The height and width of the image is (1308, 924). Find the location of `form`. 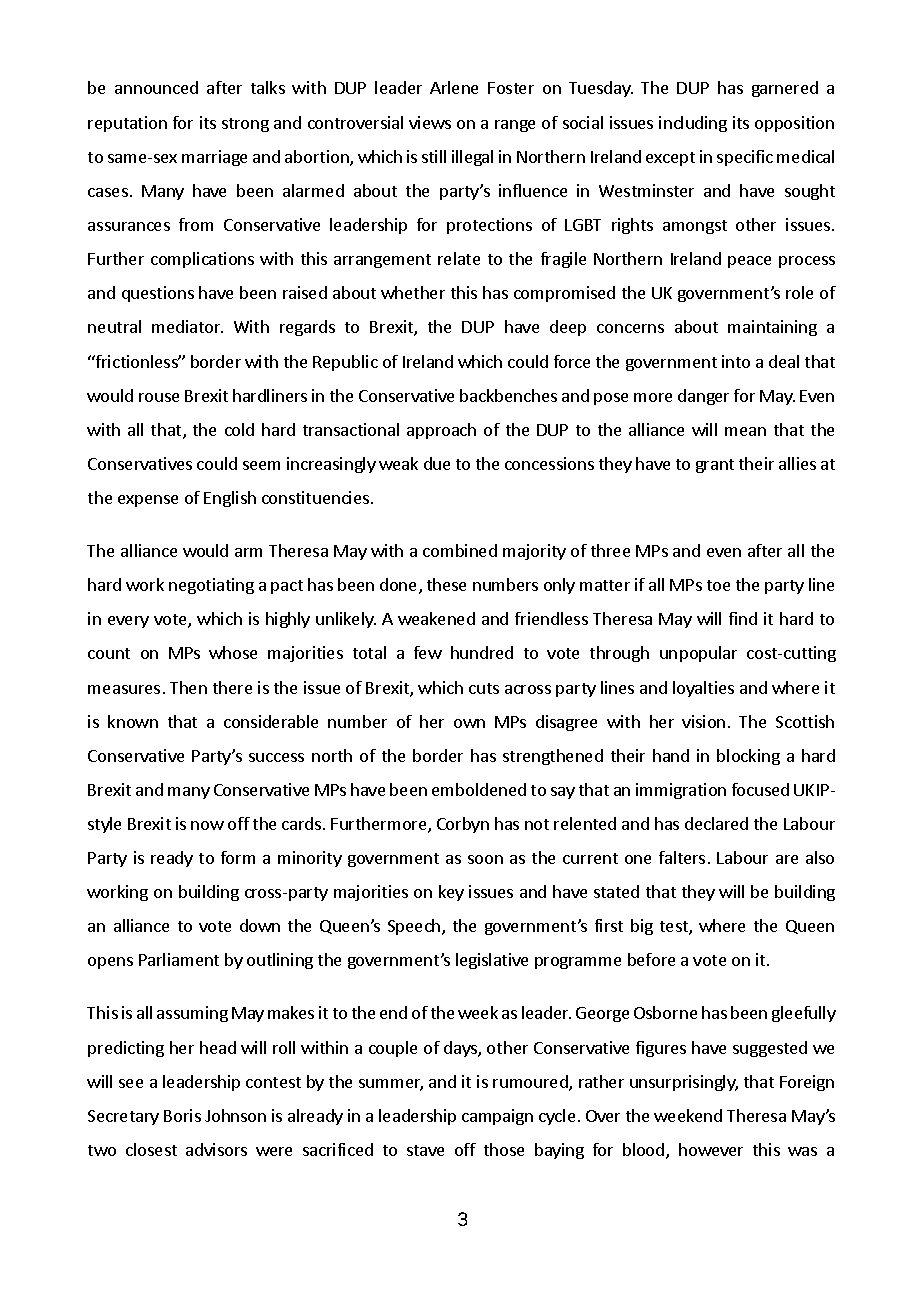

form is located at coordinates (238, 857).
